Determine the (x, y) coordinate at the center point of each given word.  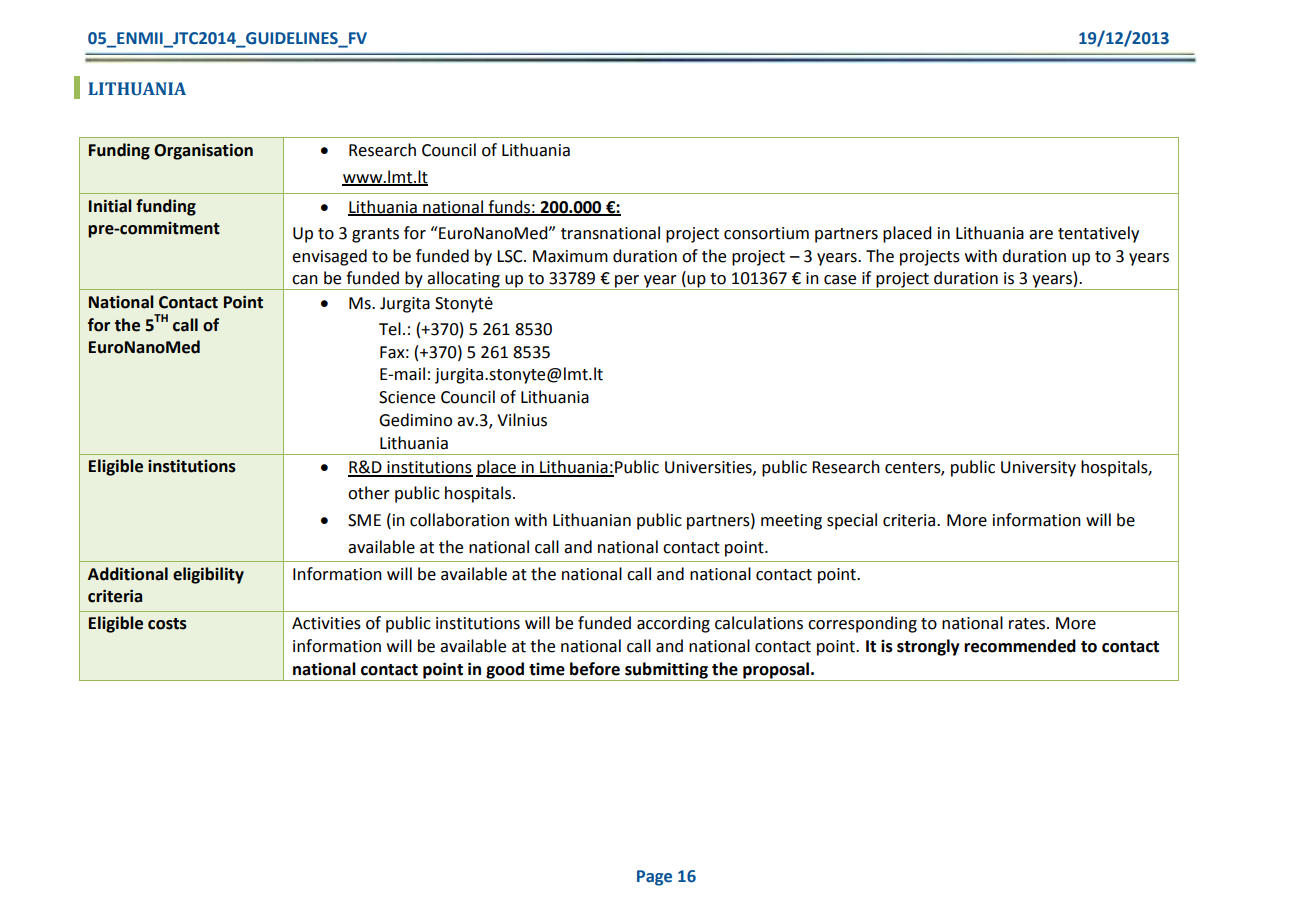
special (852, 521)
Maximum (570, 256)
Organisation (203, 151)
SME (364, 520)
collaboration (459, 520)
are (1041, 235)
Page (654, 878)
